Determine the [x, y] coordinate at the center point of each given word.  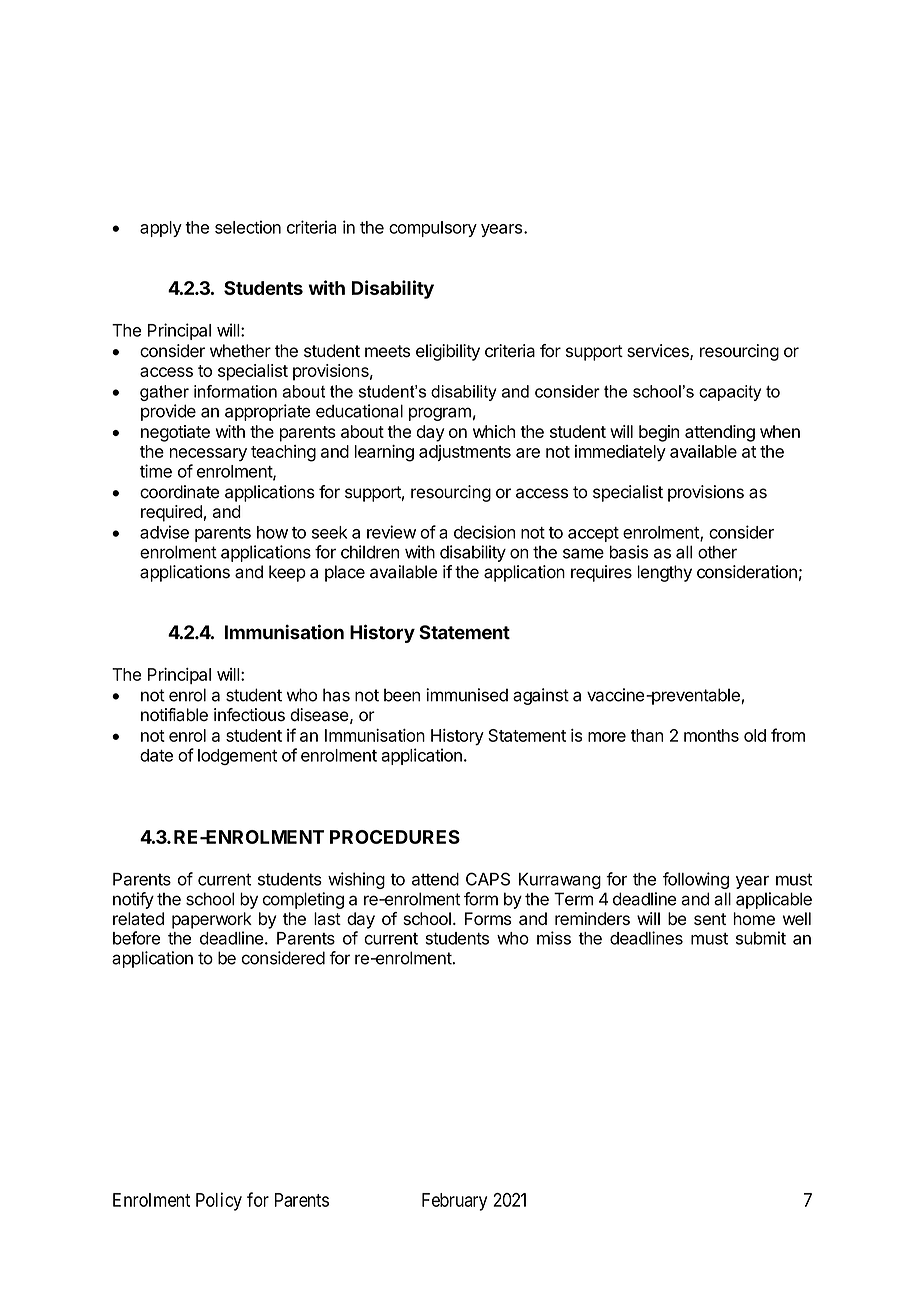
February [454, 1202]
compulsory [433, 229]
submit [761, 938]
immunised [467, 695]
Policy [219, 1201]
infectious [249, 715]
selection [248, 227]
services [659, 352]
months [711, 735]
